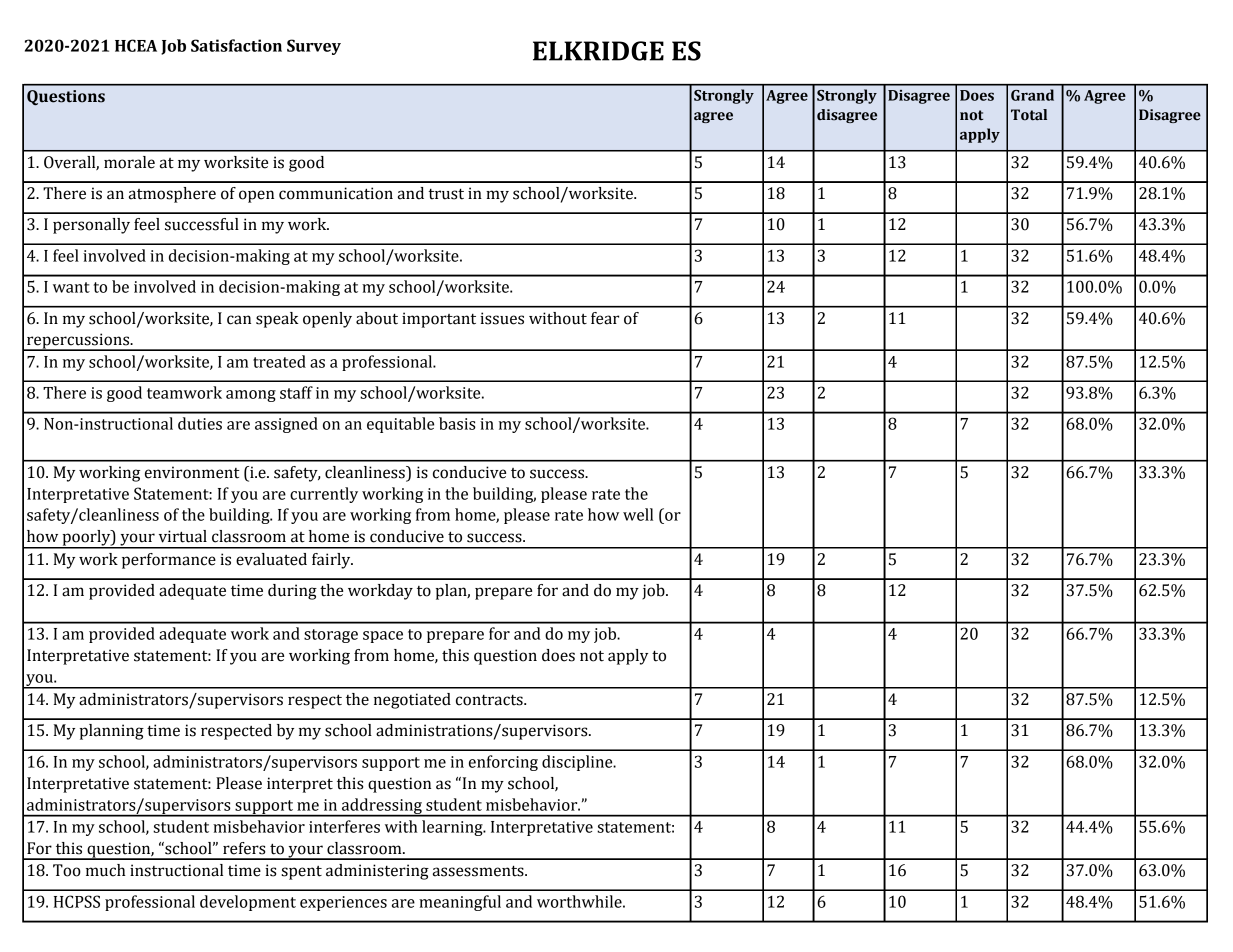 The height and width of the image is (952, 1233). I want to click on fear, so click(605, 318).
